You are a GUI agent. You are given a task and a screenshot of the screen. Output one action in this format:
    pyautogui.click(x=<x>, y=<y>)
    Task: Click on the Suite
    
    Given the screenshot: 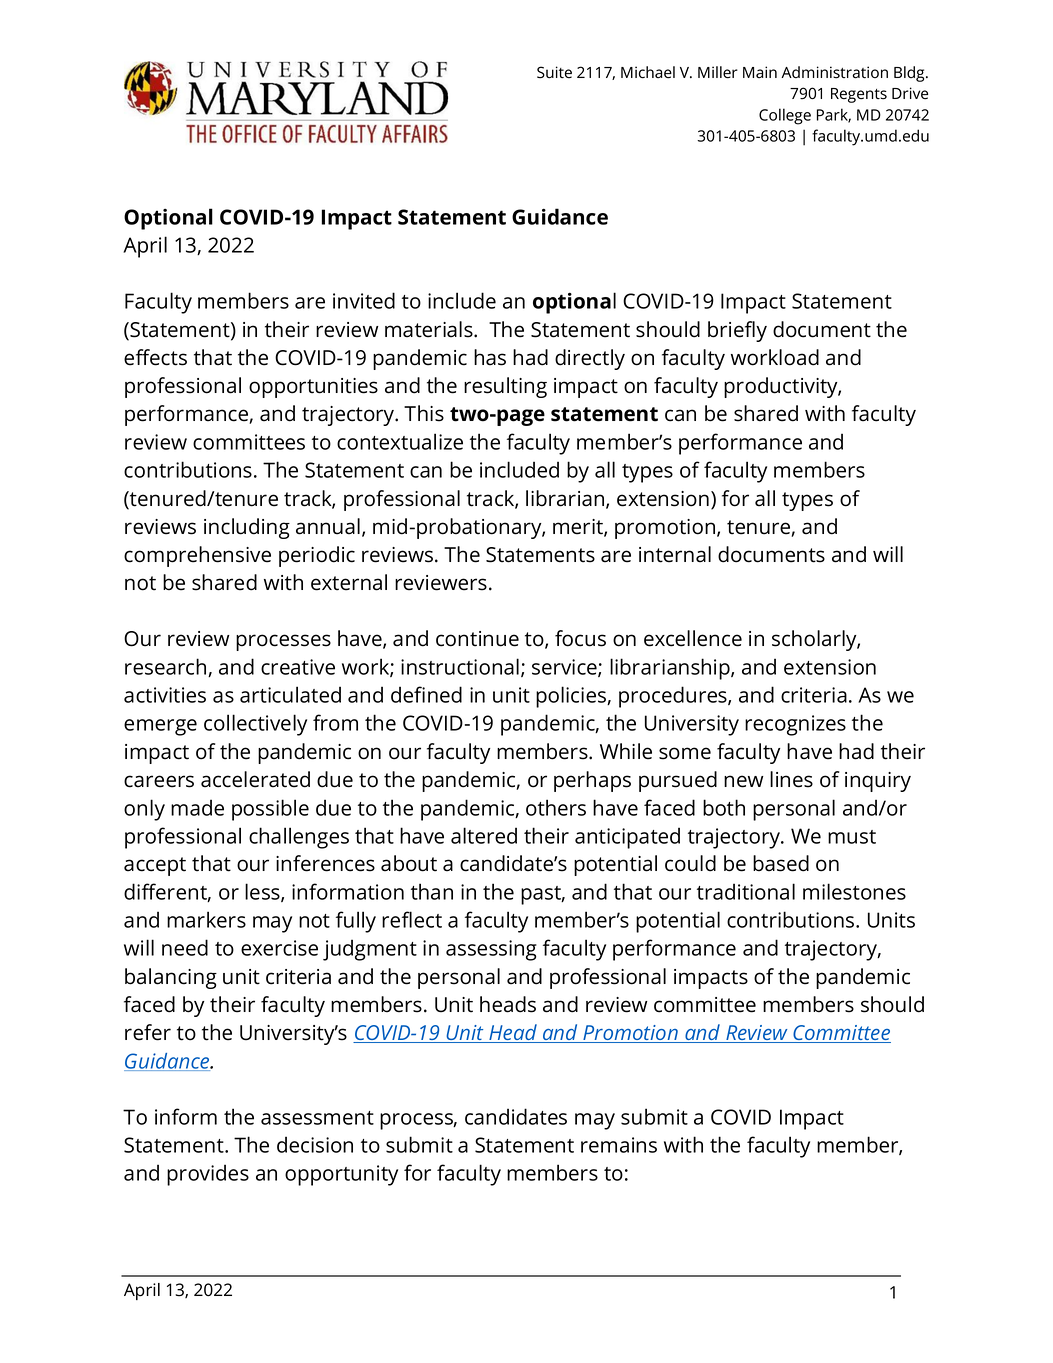 What is the action you would take?
    pyautogui.click(x=554, y=72)
